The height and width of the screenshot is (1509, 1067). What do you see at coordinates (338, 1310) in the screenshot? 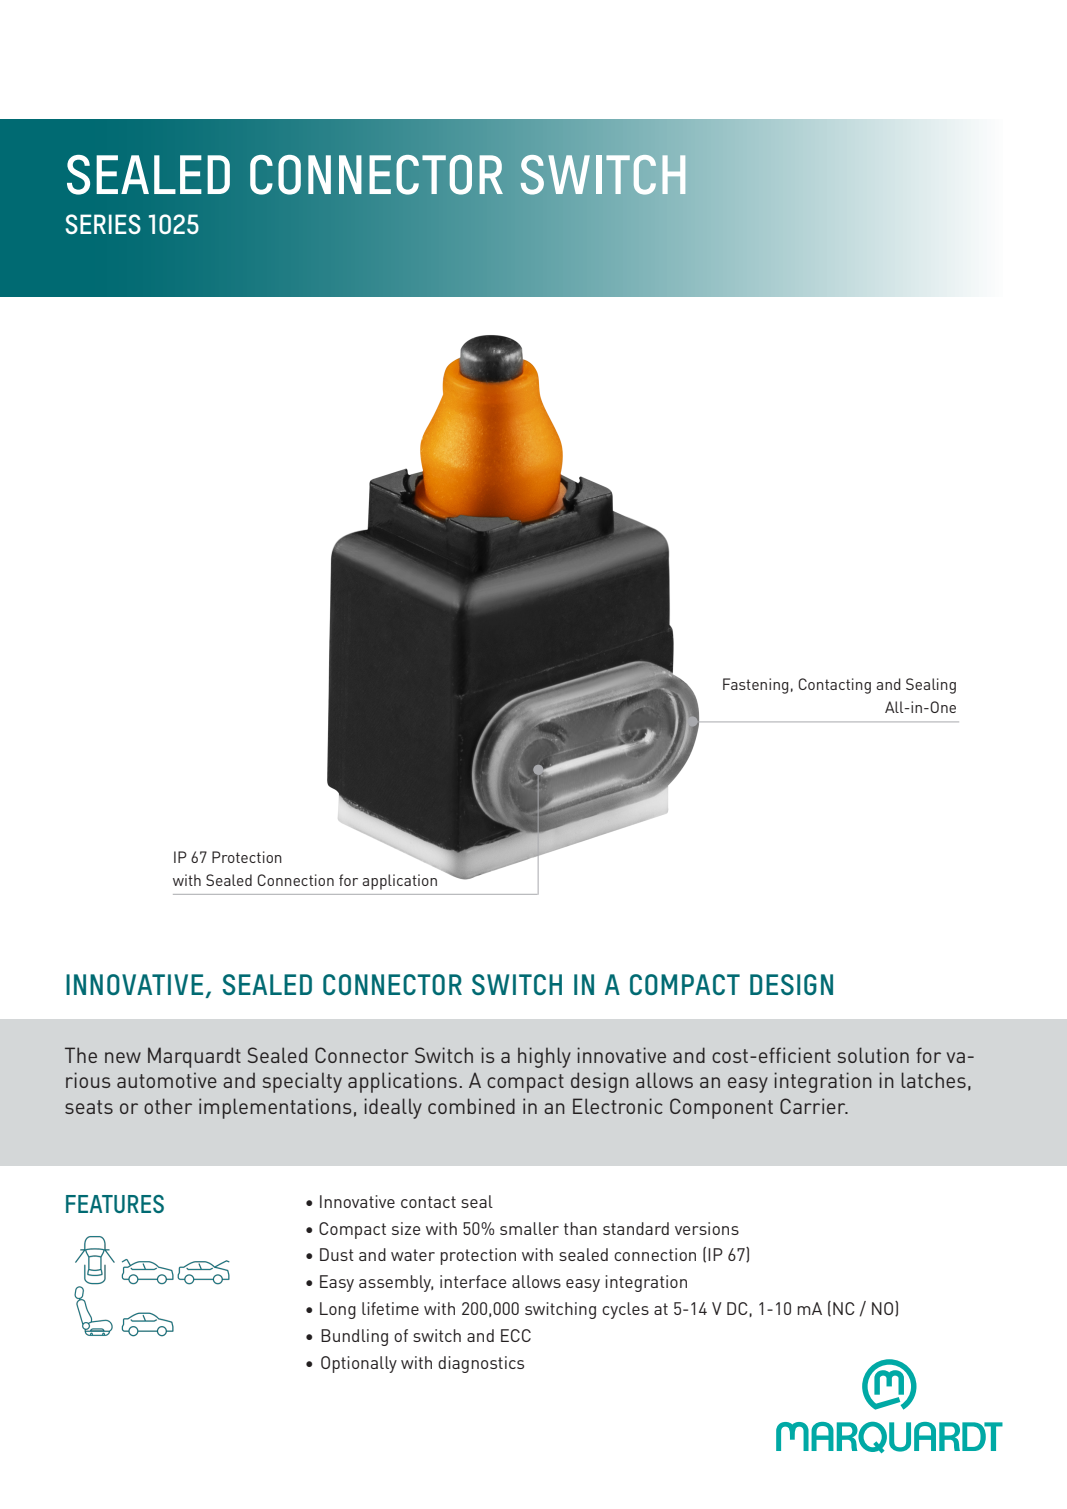
I see `Long` at bounding box center [338, 1310].
